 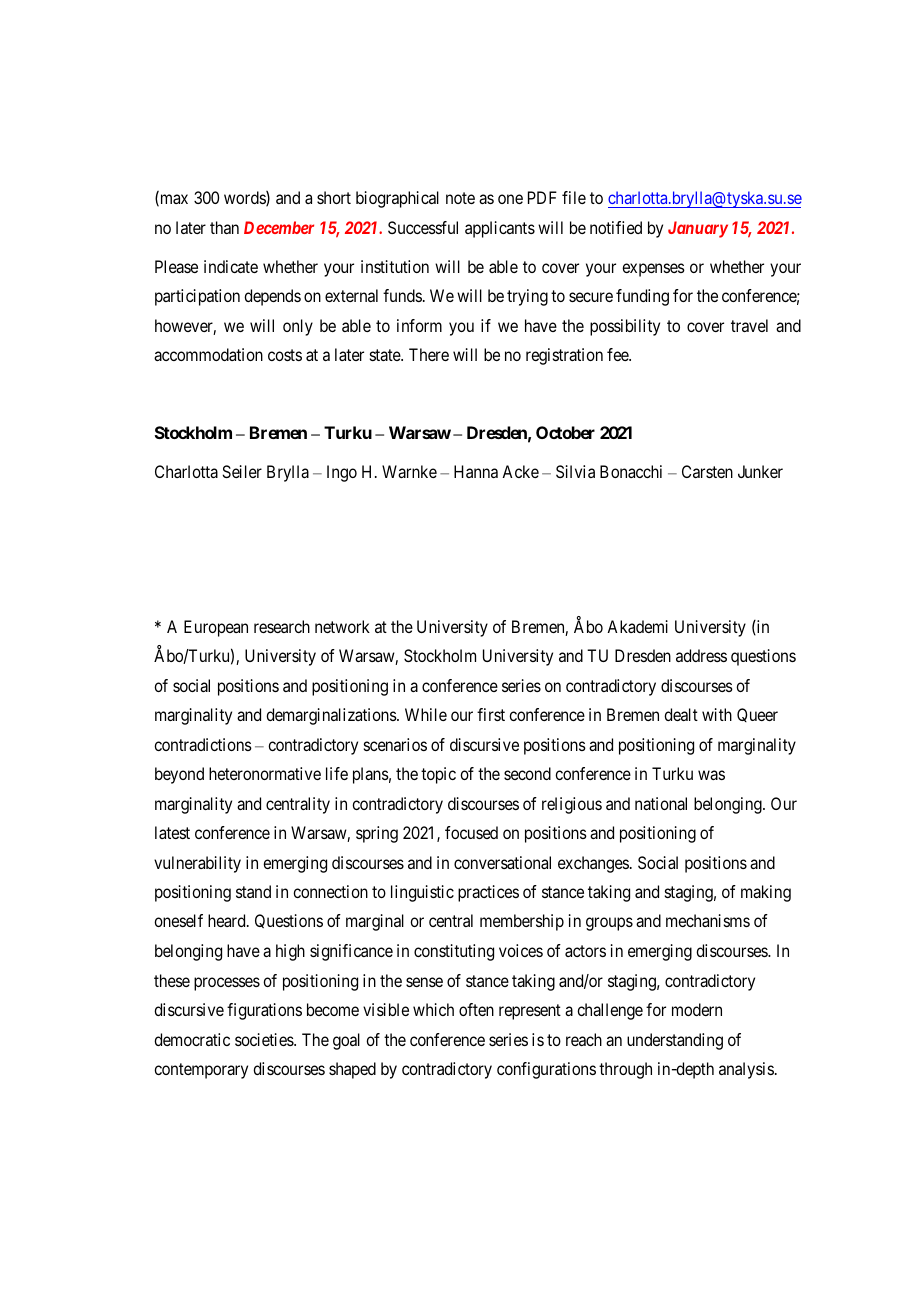 I want to click on societies, so click(x=265, y=1039).
